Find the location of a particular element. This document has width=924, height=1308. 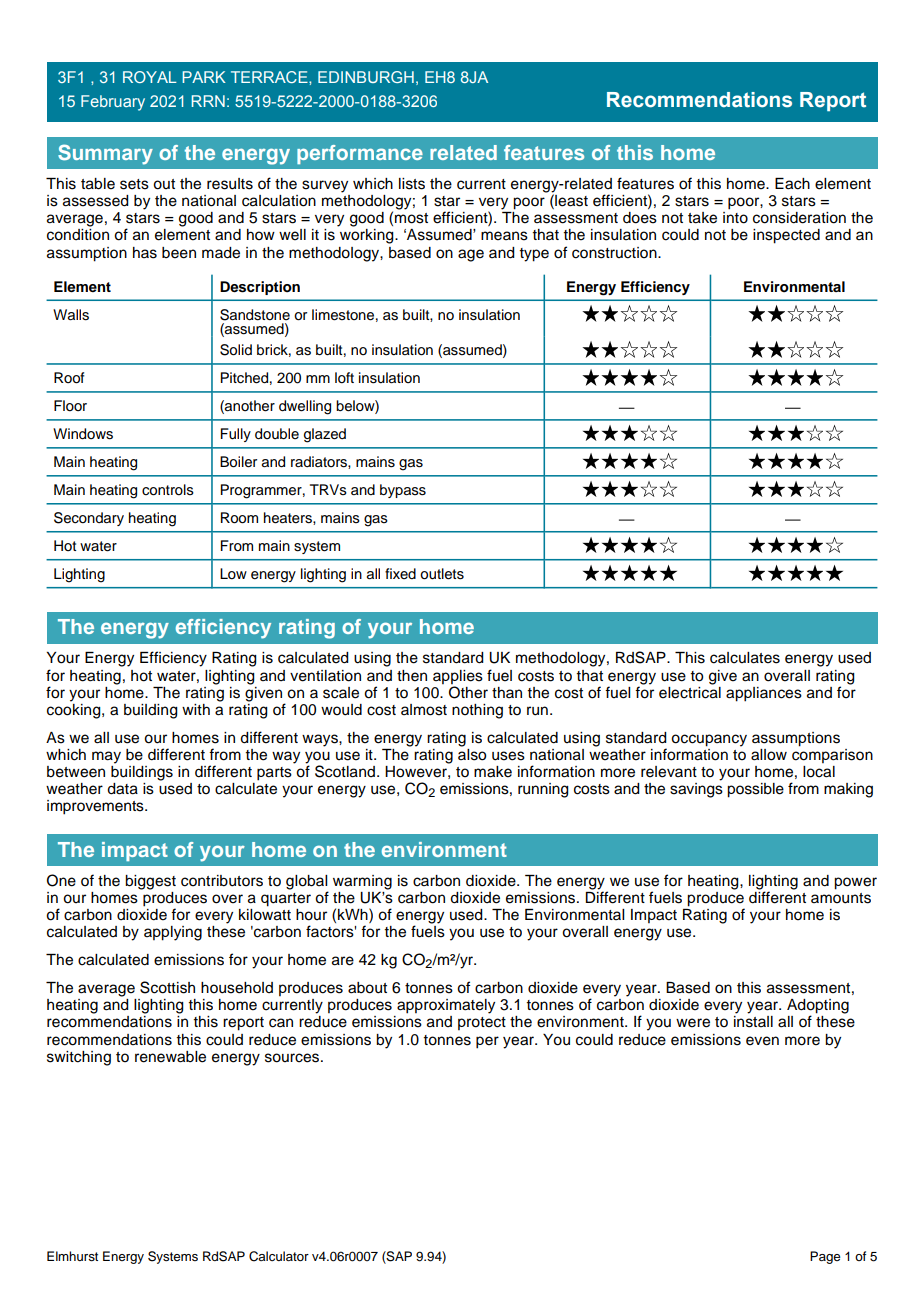

Each is located at coordinates (792, 184).
